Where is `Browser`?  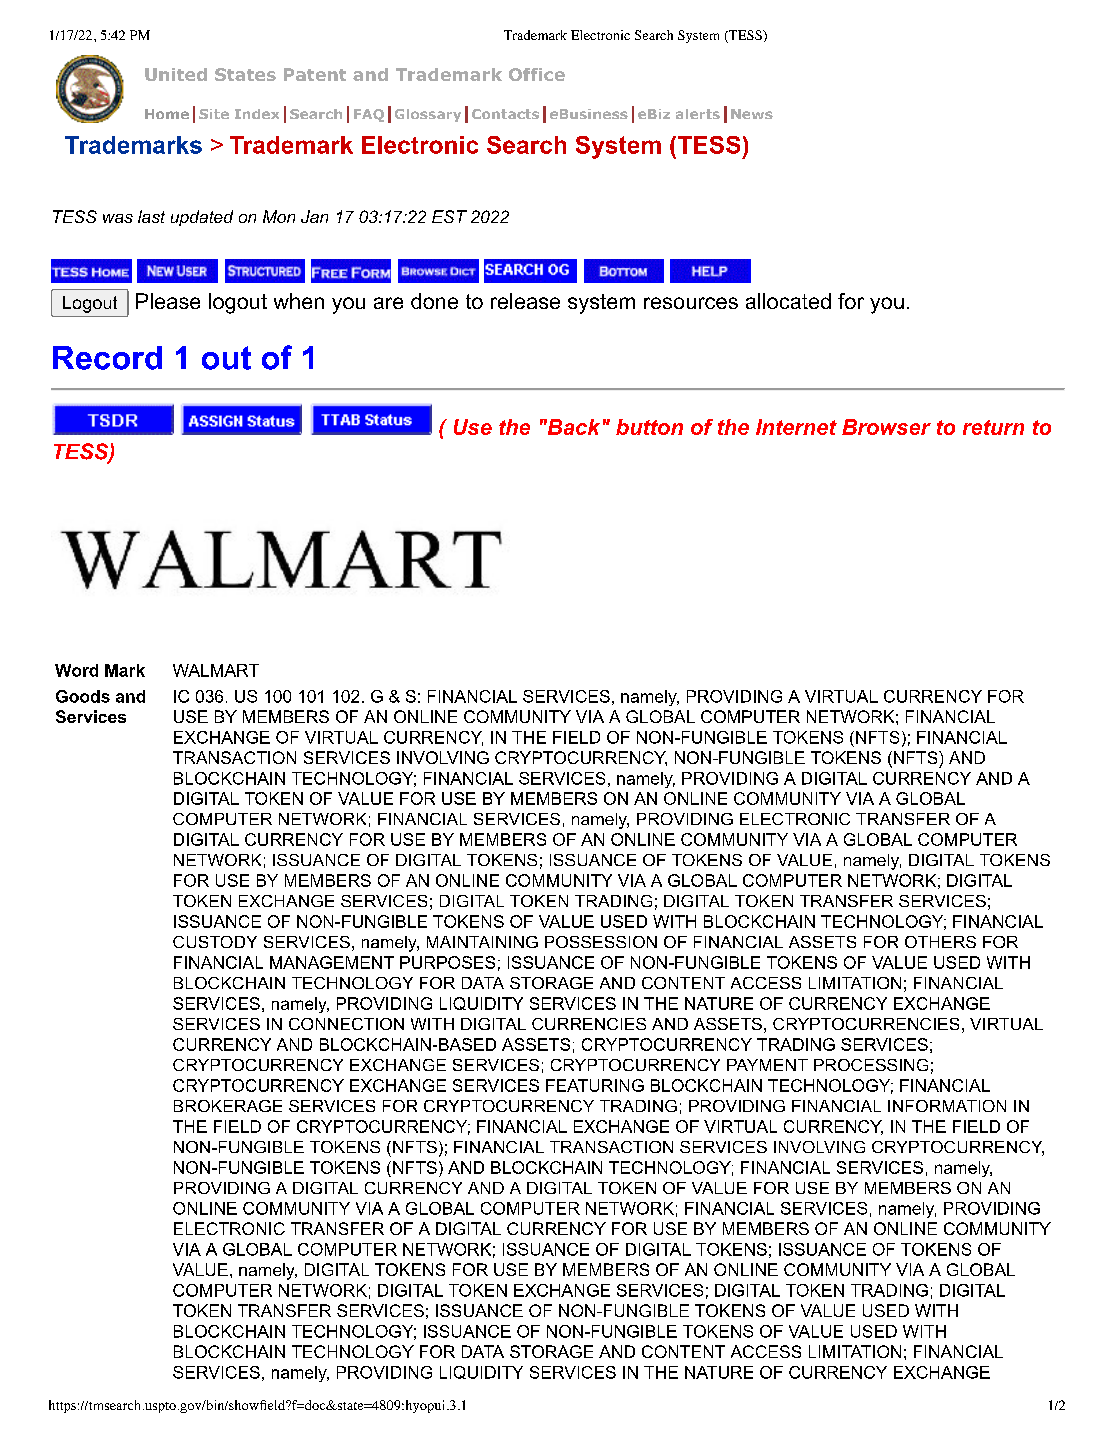 Browser is located at coordinates (886, 427).
